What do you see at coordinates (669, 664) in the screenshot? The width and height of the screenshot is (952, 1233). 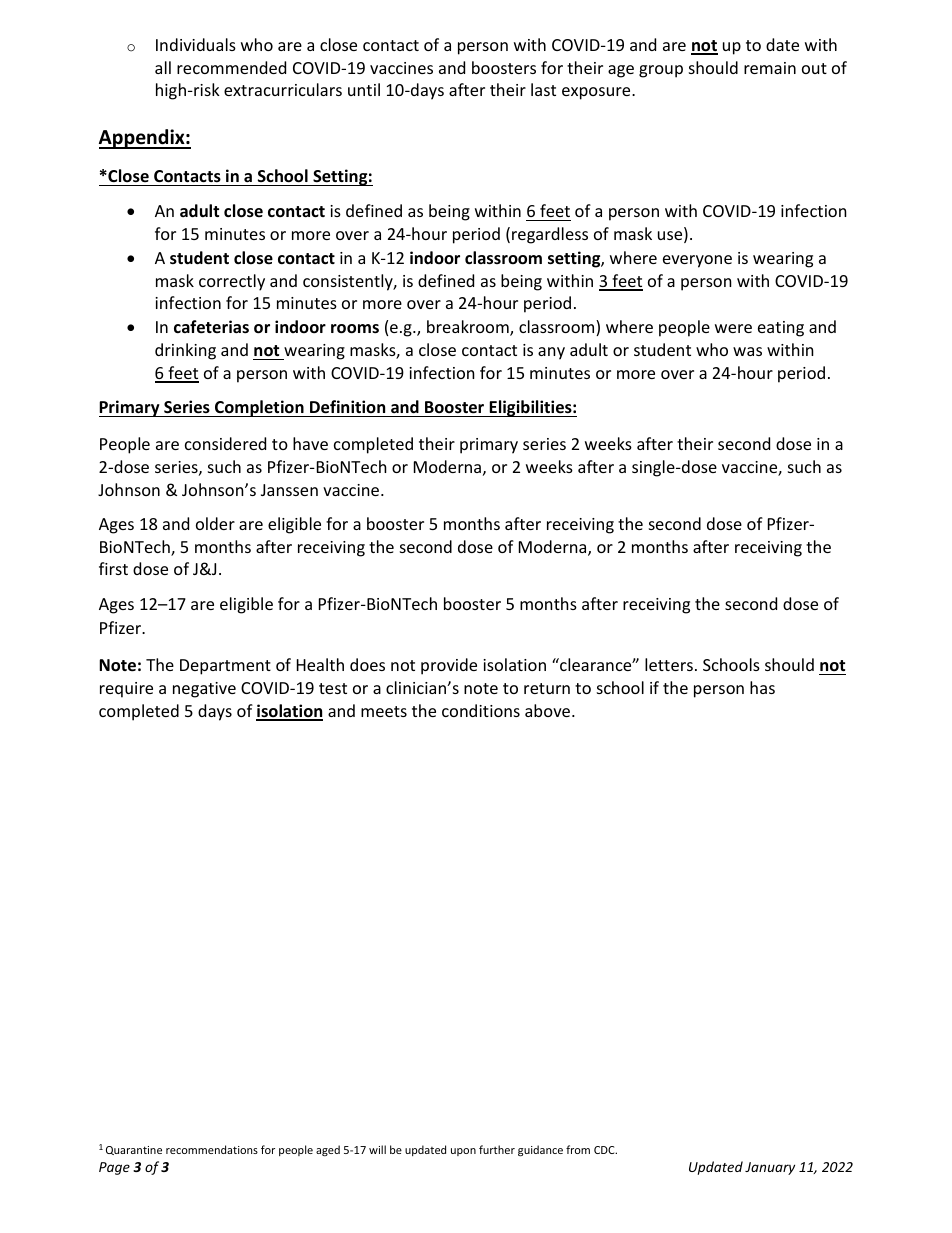 I see `letters` at bounding box center [669, 664].
